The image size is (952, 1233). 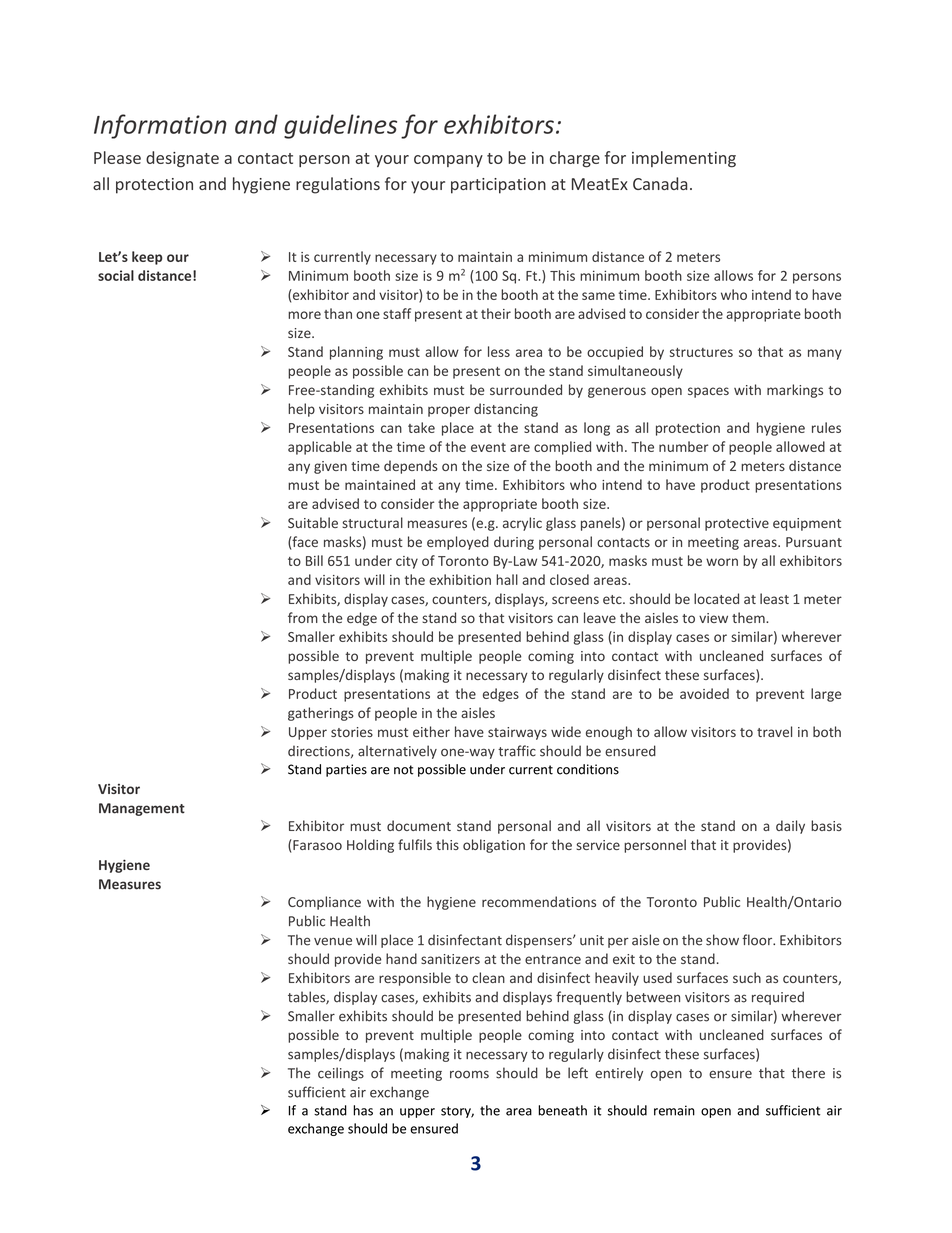 I want to click on traffic, so click(x=517, y=751).
